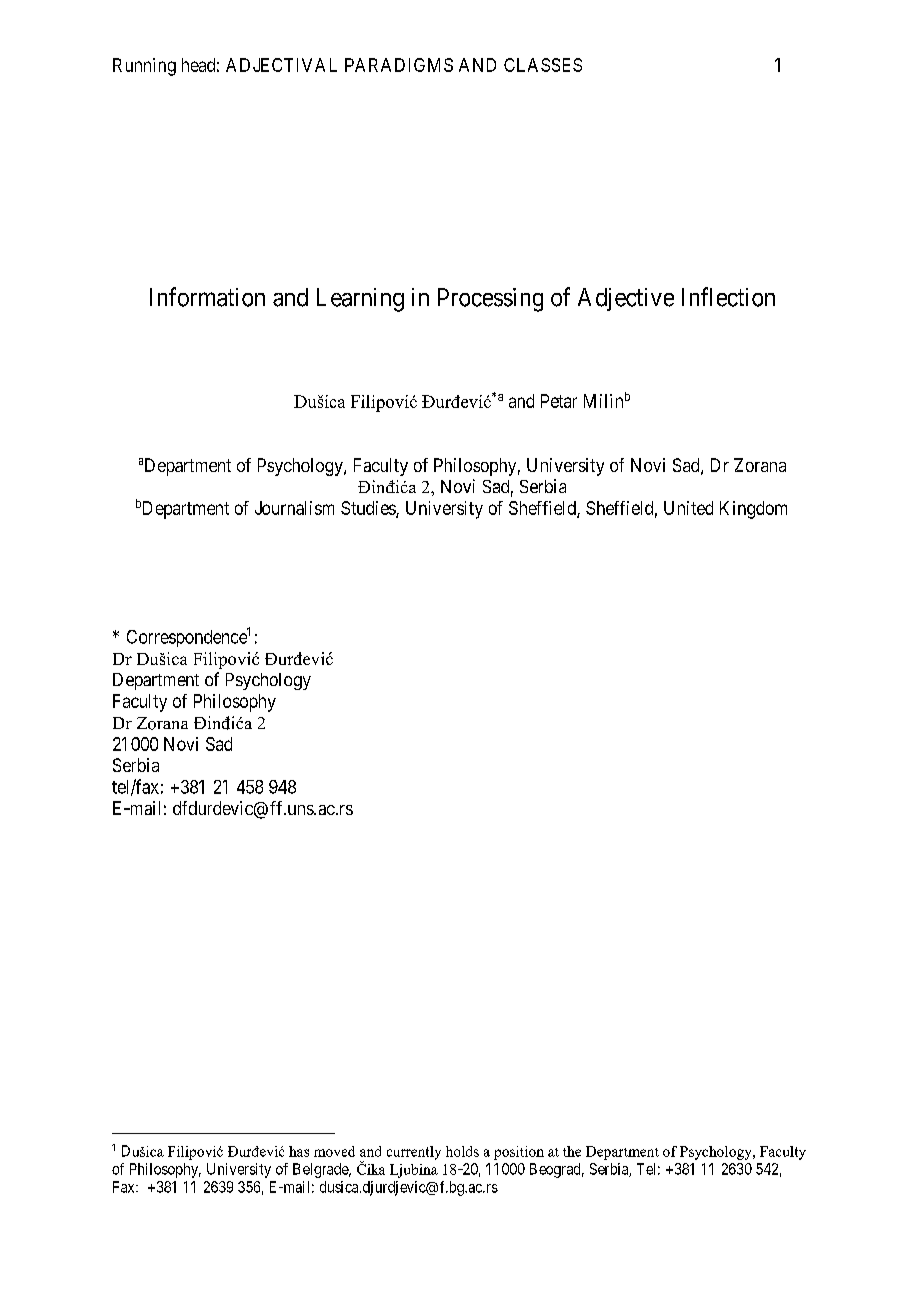  I want to click on the, so click(572, 1151).
